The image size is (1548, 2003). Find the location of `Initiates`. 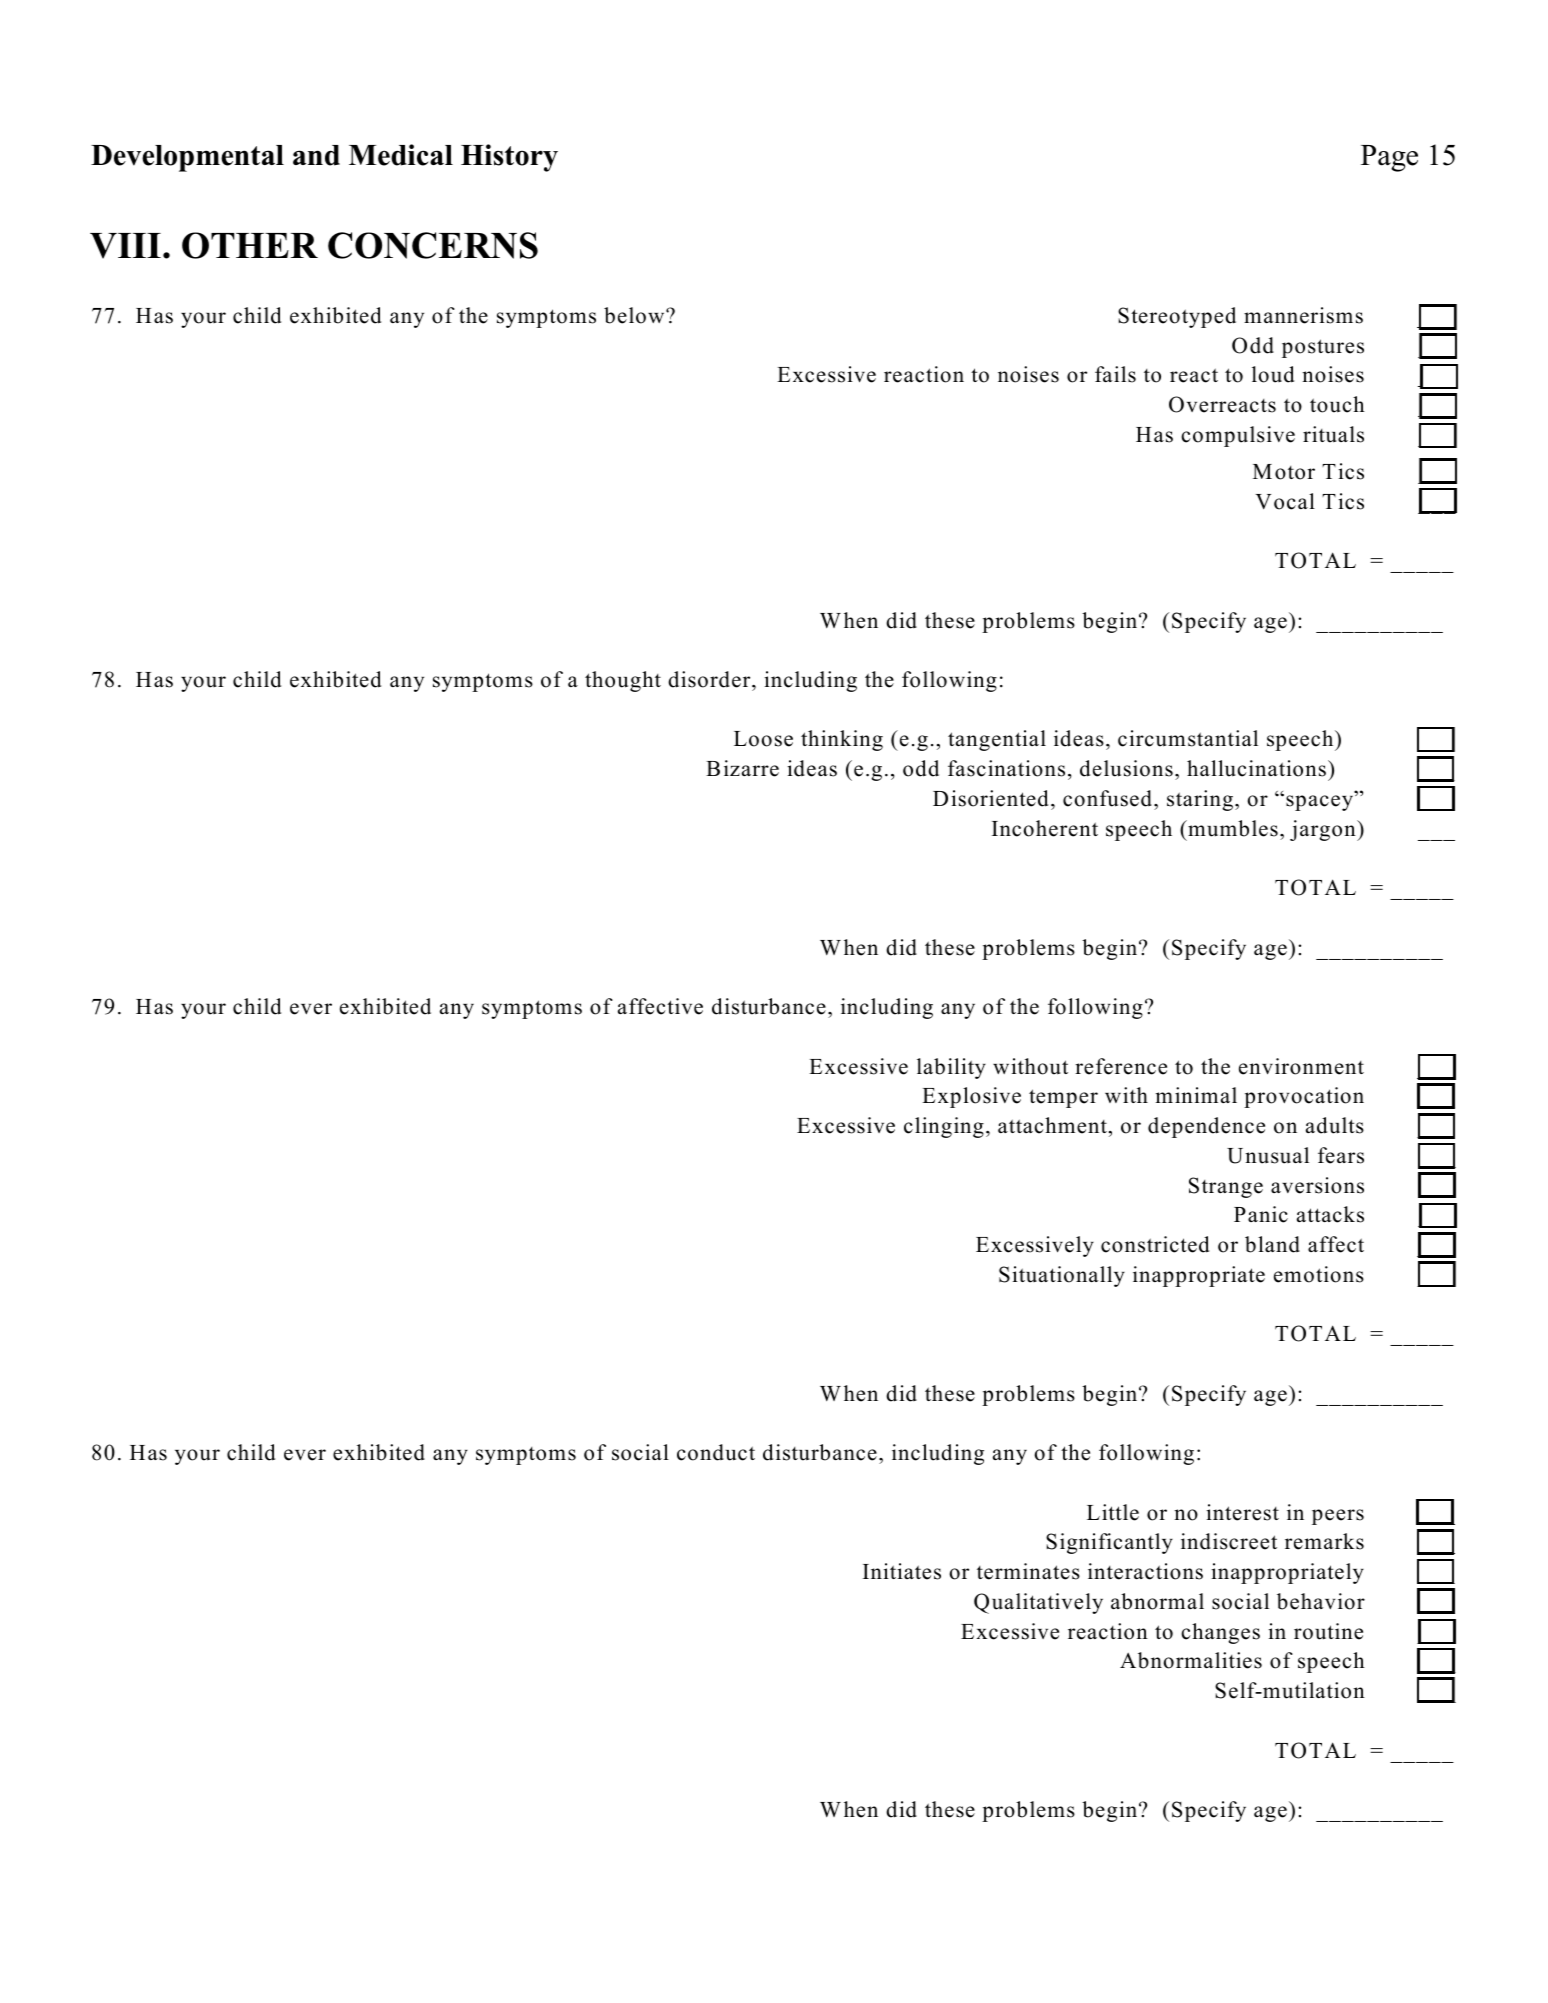

Initiates is located at coordinates (902, 1571).
